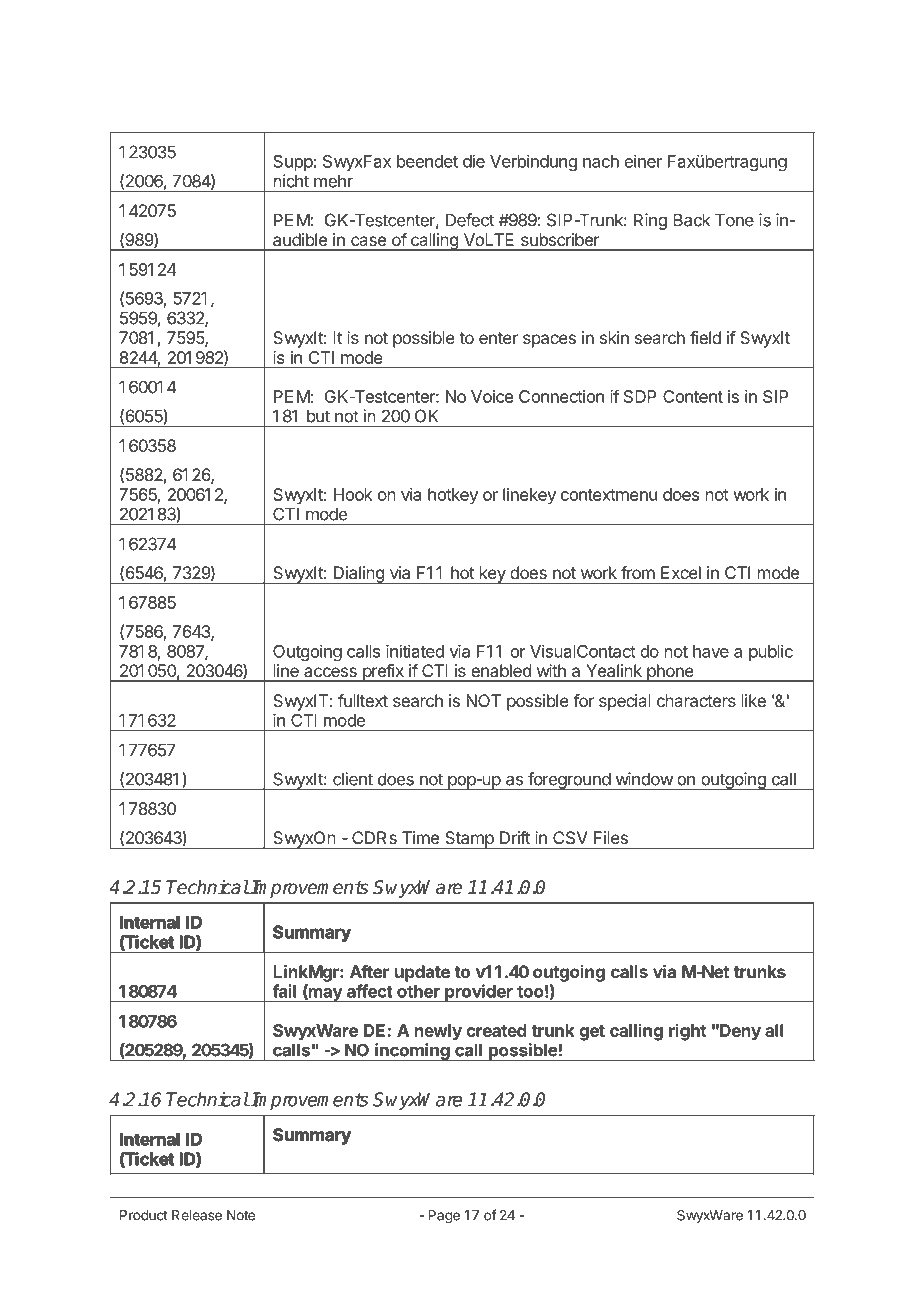  What do you see at coordinates (691, 220) in the screenshot?
I see `Back` at bounding box center [691, 220].
